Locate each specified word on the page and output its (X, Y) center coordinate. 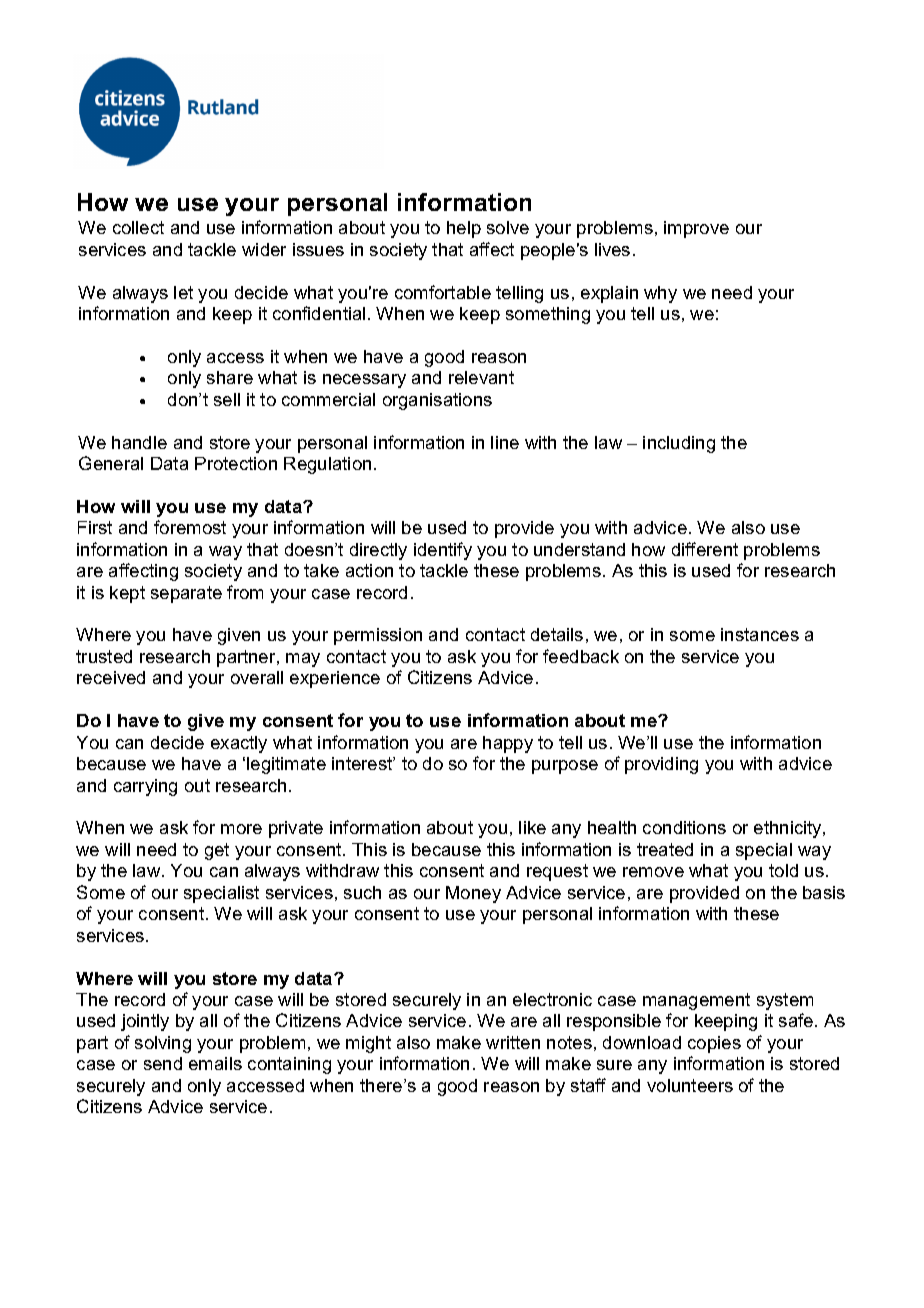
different (705, 549)
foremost (190, 527)
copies (714, 1044)
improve (696, 229)
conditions (684, 827)
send (163, 1063)
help (464, 229)
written (513, 1042)
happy (508, 744)
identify (443, 551)
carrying (145, 787)
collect (138, 227)
